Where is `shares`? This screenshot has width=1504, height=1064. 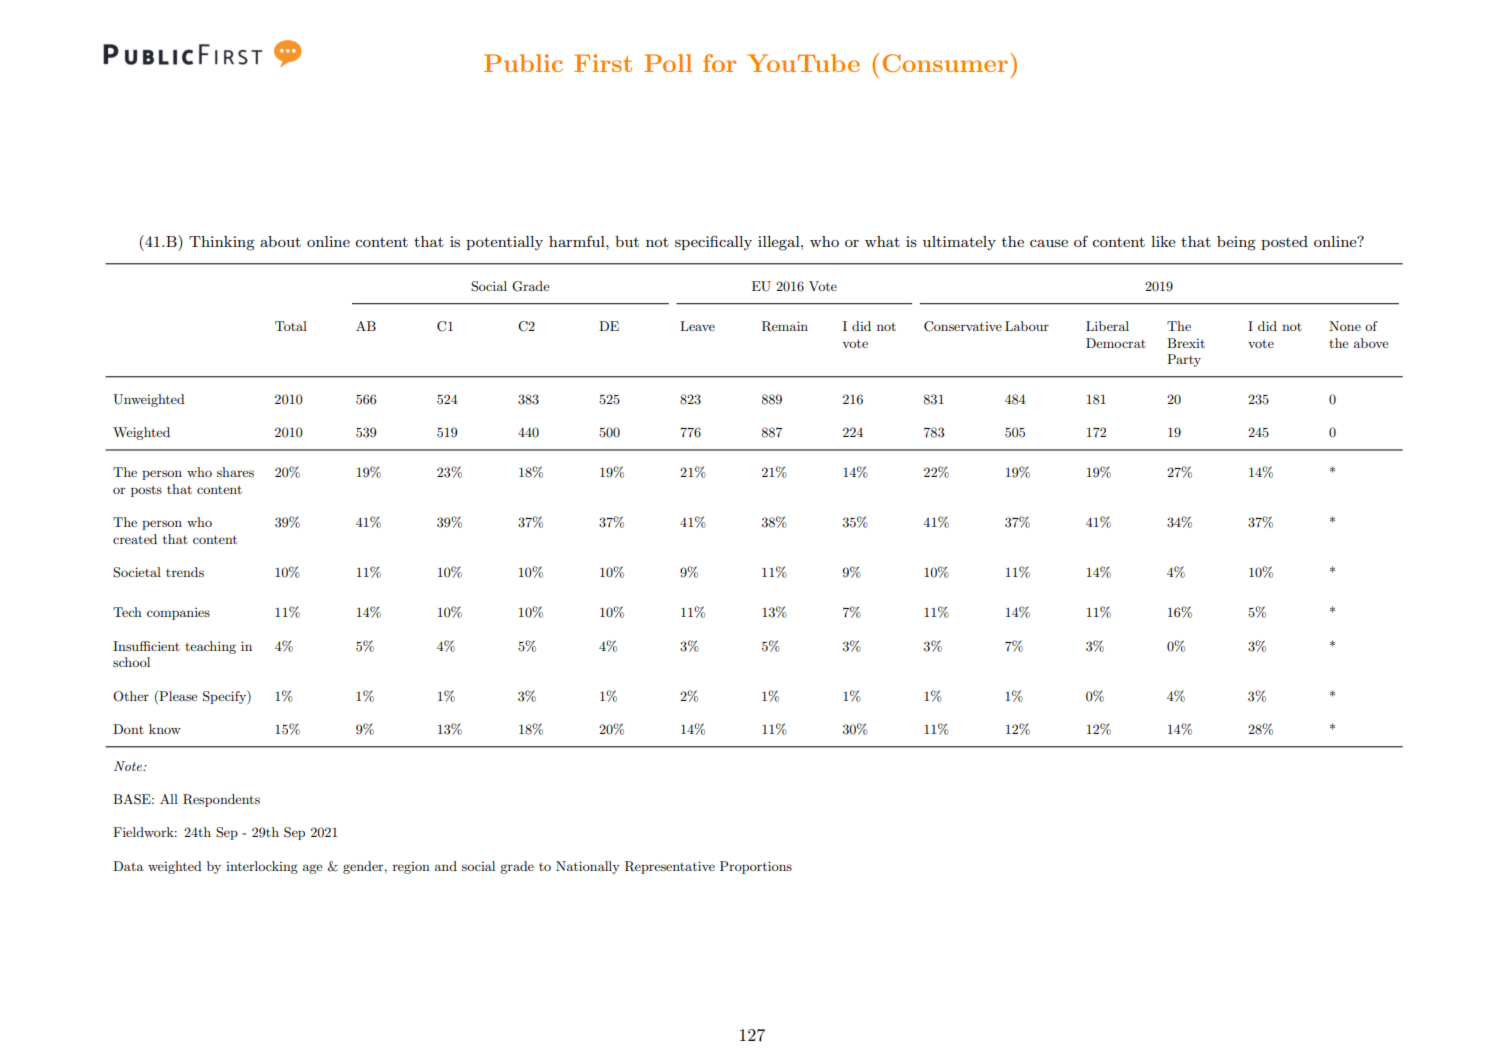
shares is located at coordinates (235, 472).
